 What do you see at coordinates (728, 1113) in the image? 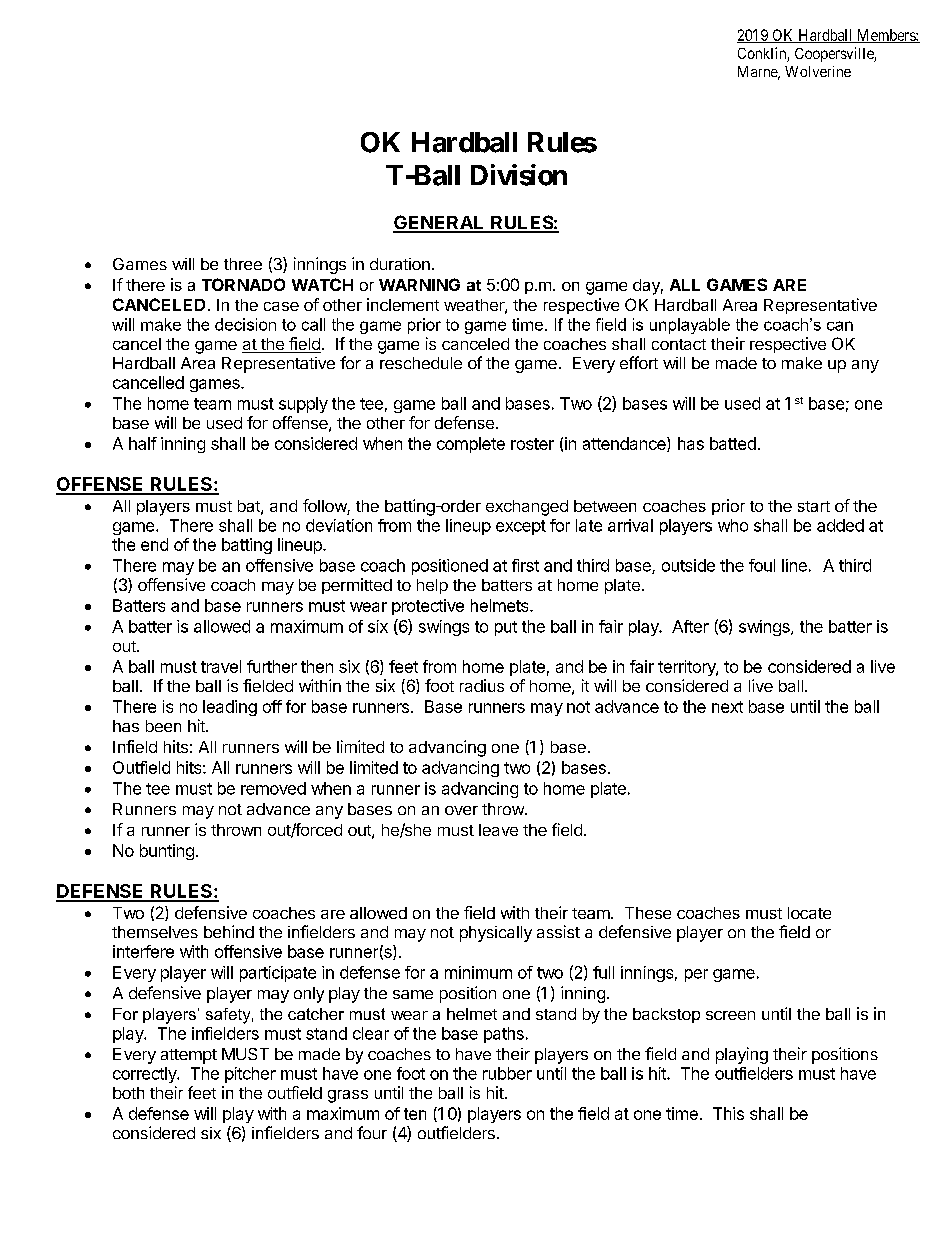
I see `This` at bounding box center [728, 1113].
